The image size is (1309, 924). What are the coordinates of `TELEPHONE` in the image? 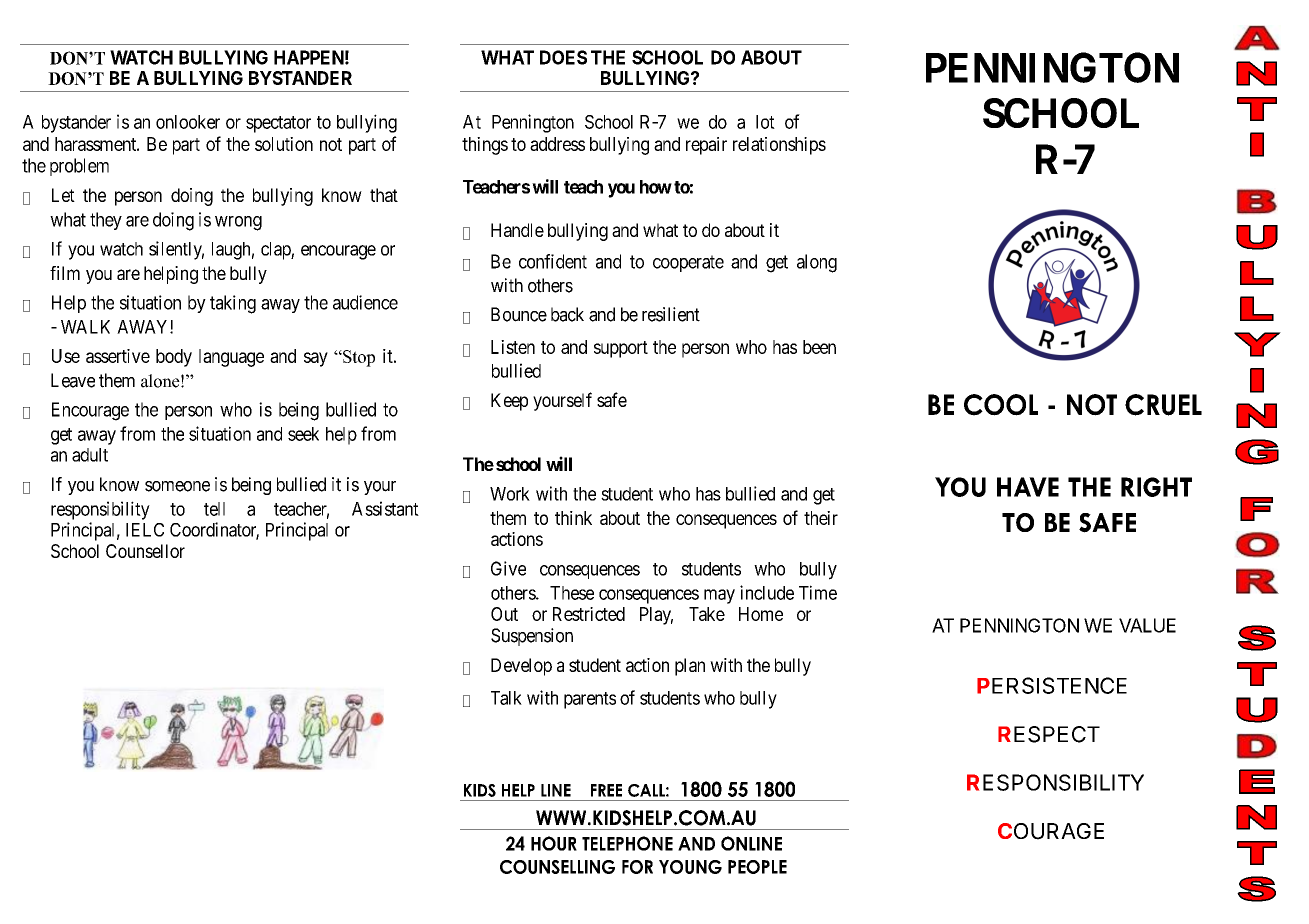 It's located at (627, 843).
